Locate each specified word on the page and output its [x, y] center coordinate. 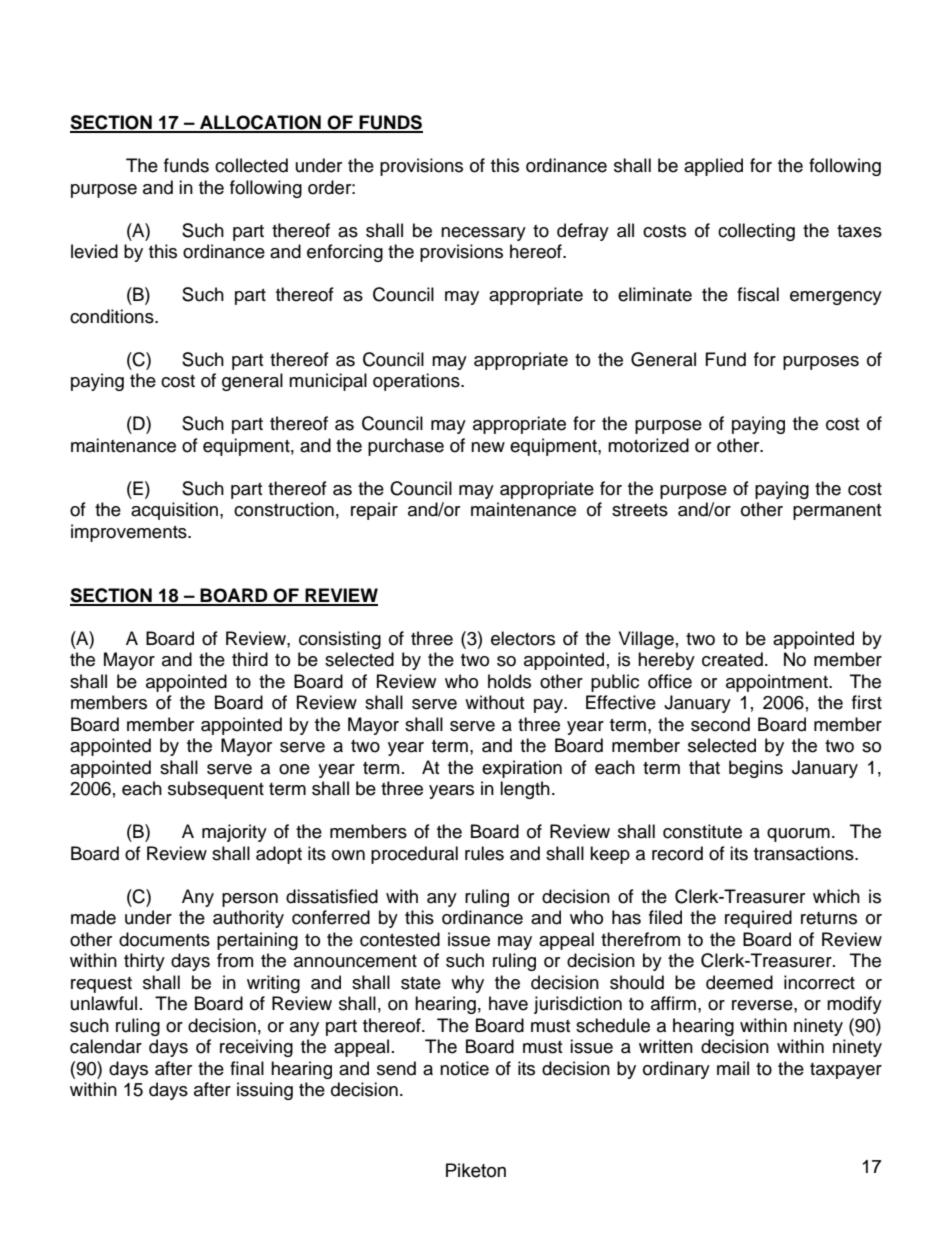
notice [464, 1068]
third [250, 659]
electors [523, 638]
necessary [483, 234]
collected [251, 165]
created [732, 659]
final [247, 1068]
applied [713, 167]
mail [733, 1068]
